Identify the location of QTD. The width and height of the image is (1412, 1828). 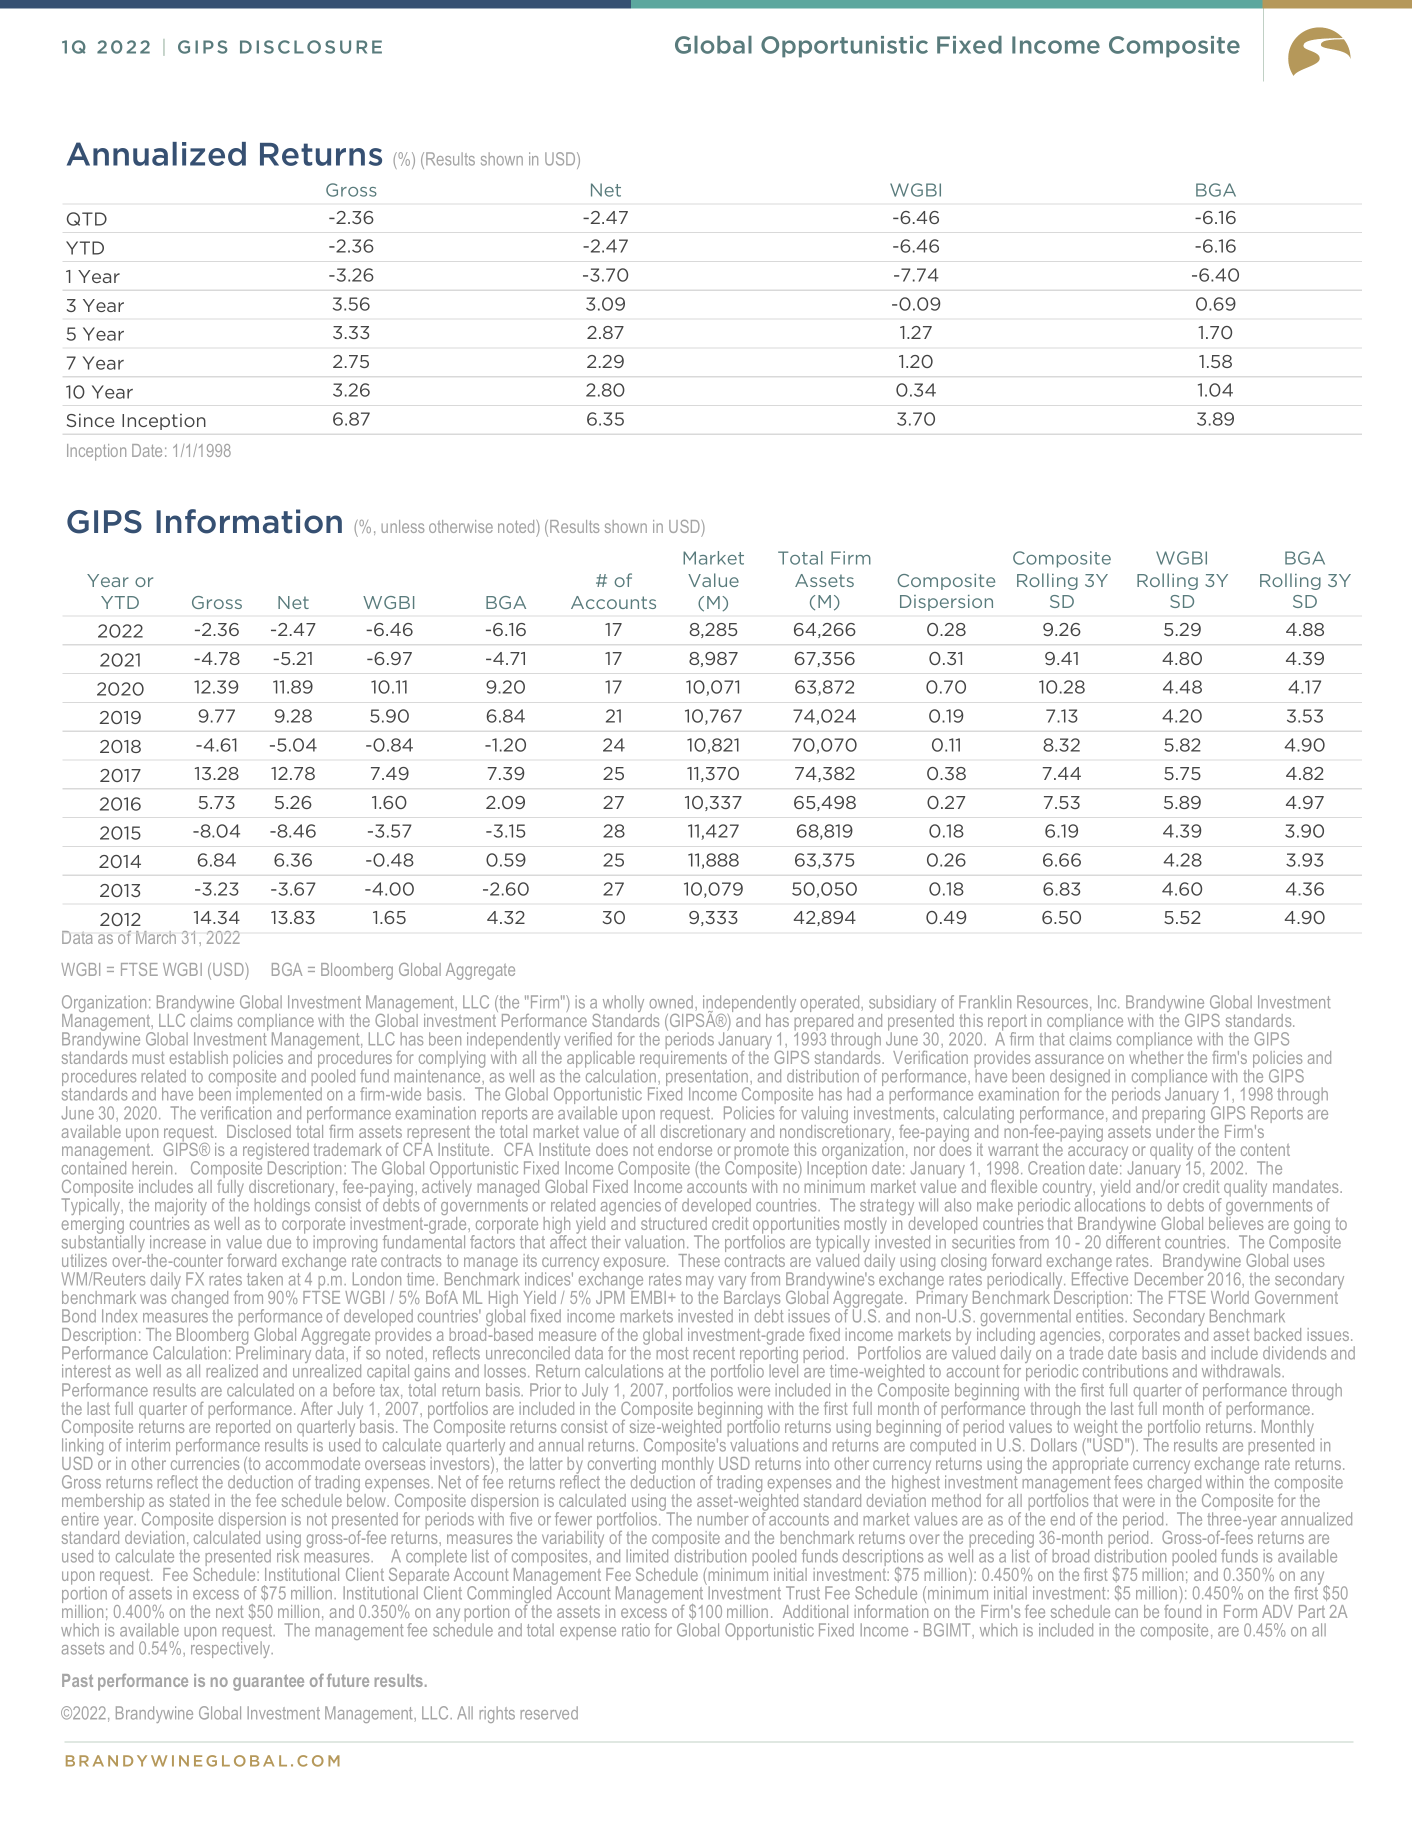
(87, 219).
